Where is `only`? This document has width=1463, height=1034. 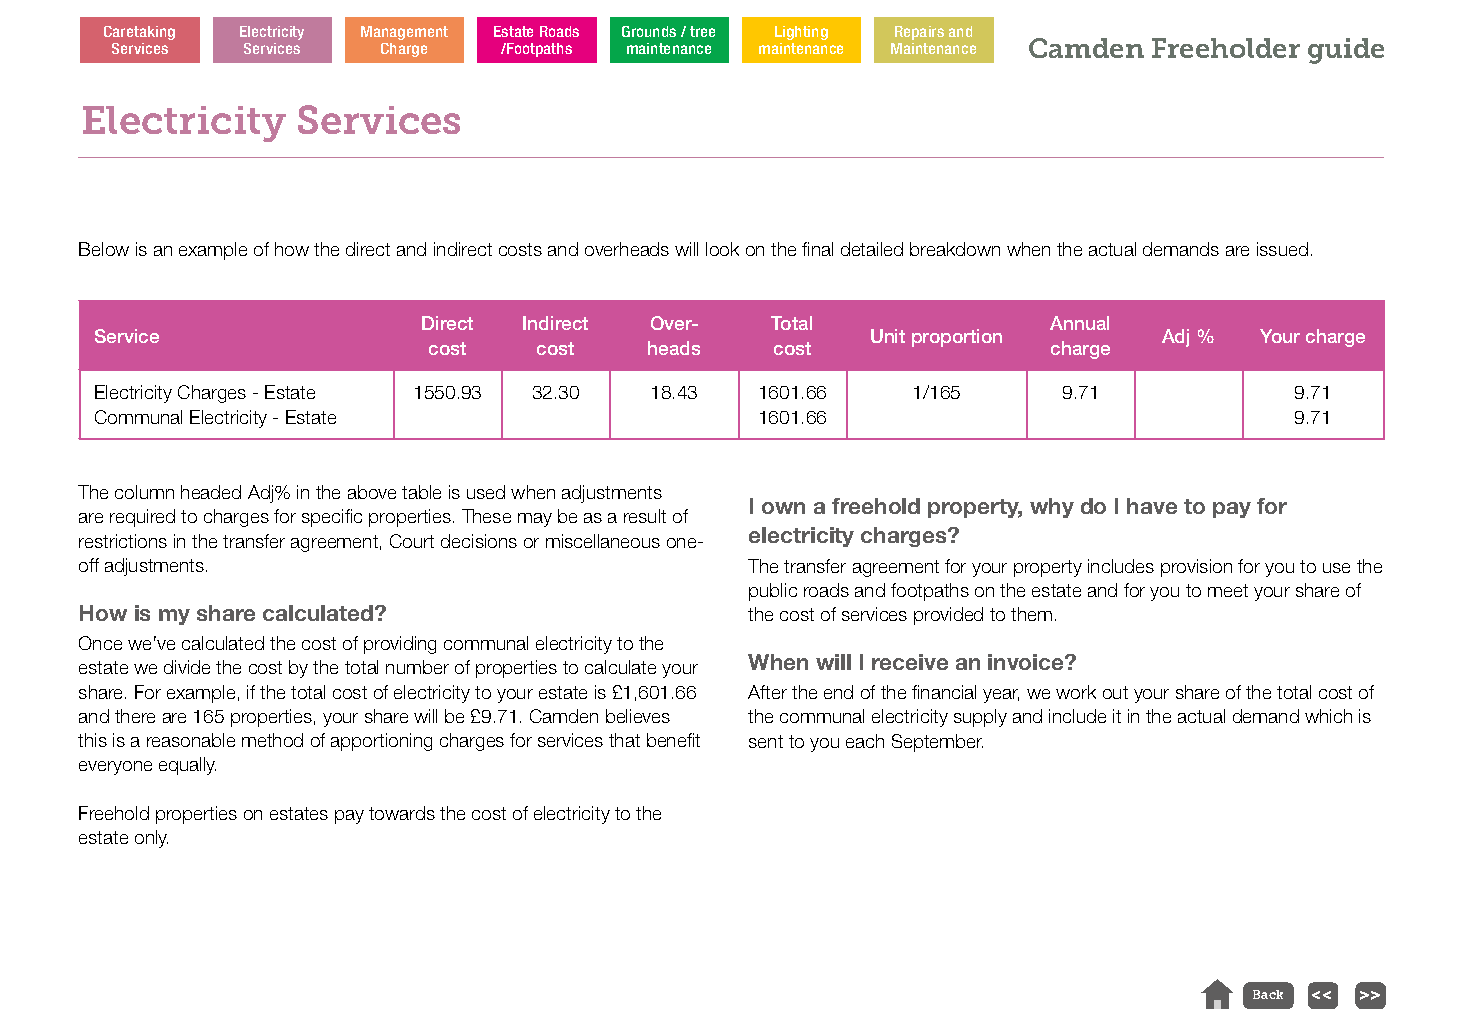 only is located at coordinates (151, 839).
